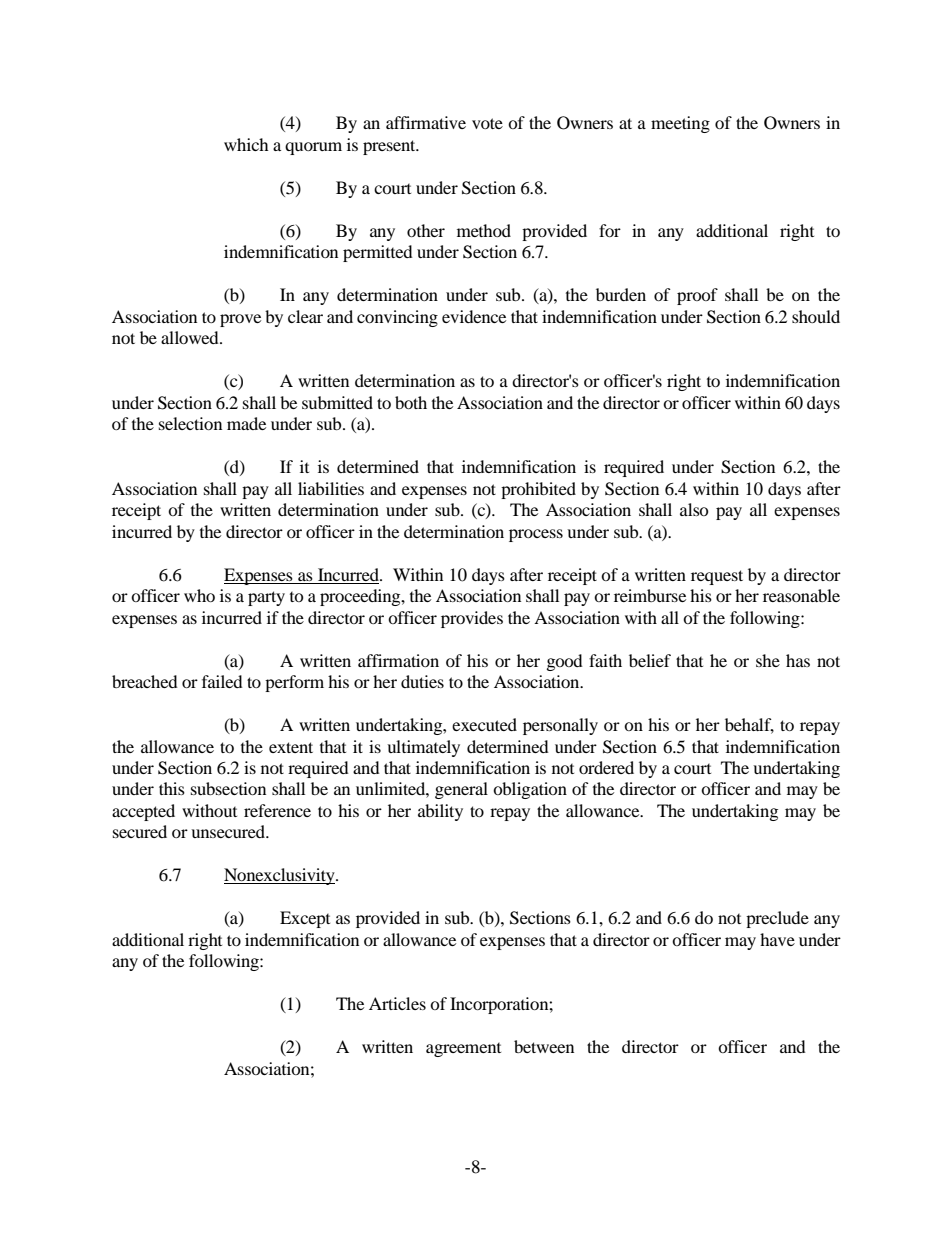 The width and height of the screenshot is (952, 1233). Describe the element at coordinates (717, 577) in the screenshot. I see `request` at that location.
